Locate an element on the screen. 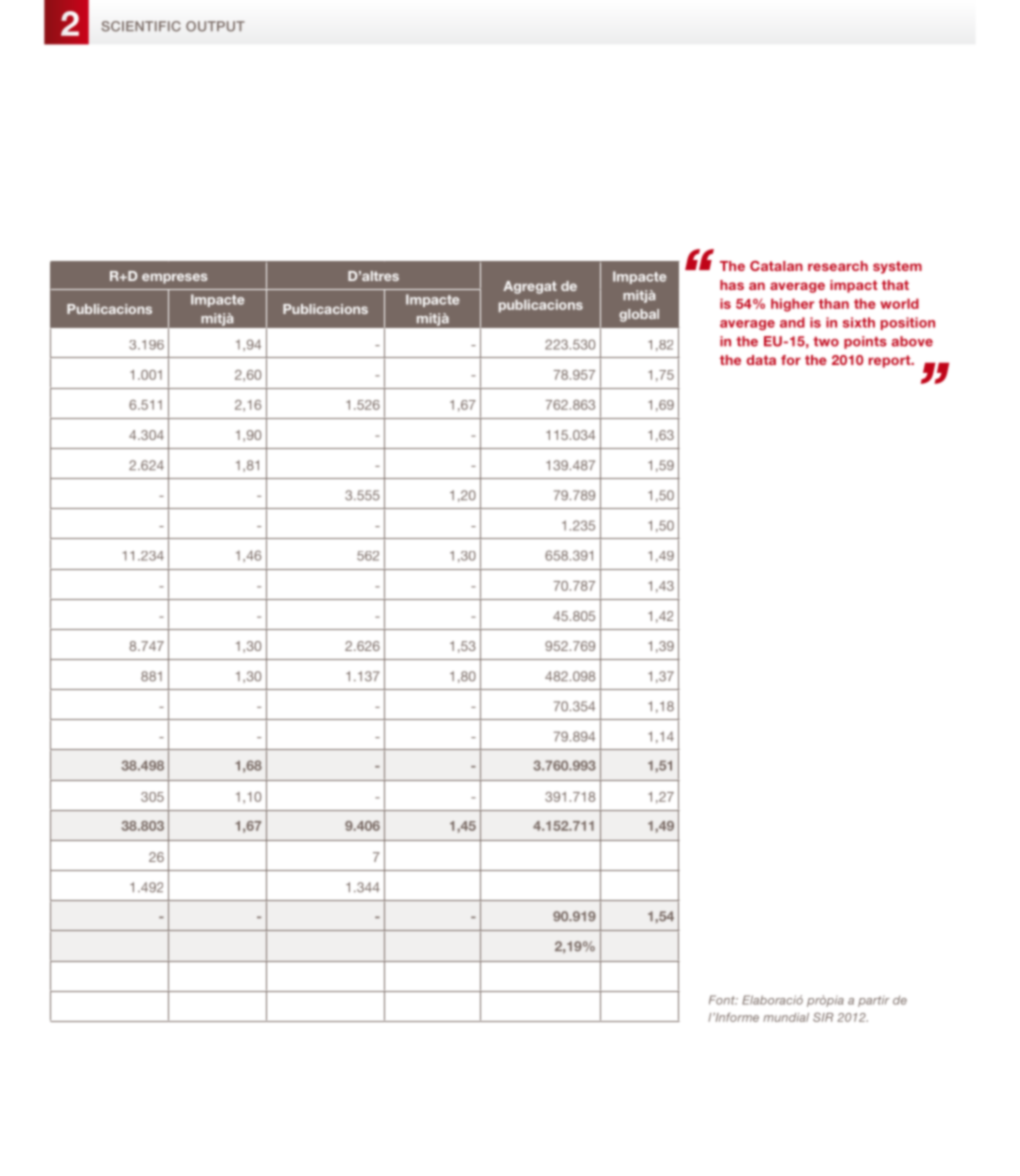 The height and width of the screenshot is (1176, 1020). has is located at coordinates (732, 285).
